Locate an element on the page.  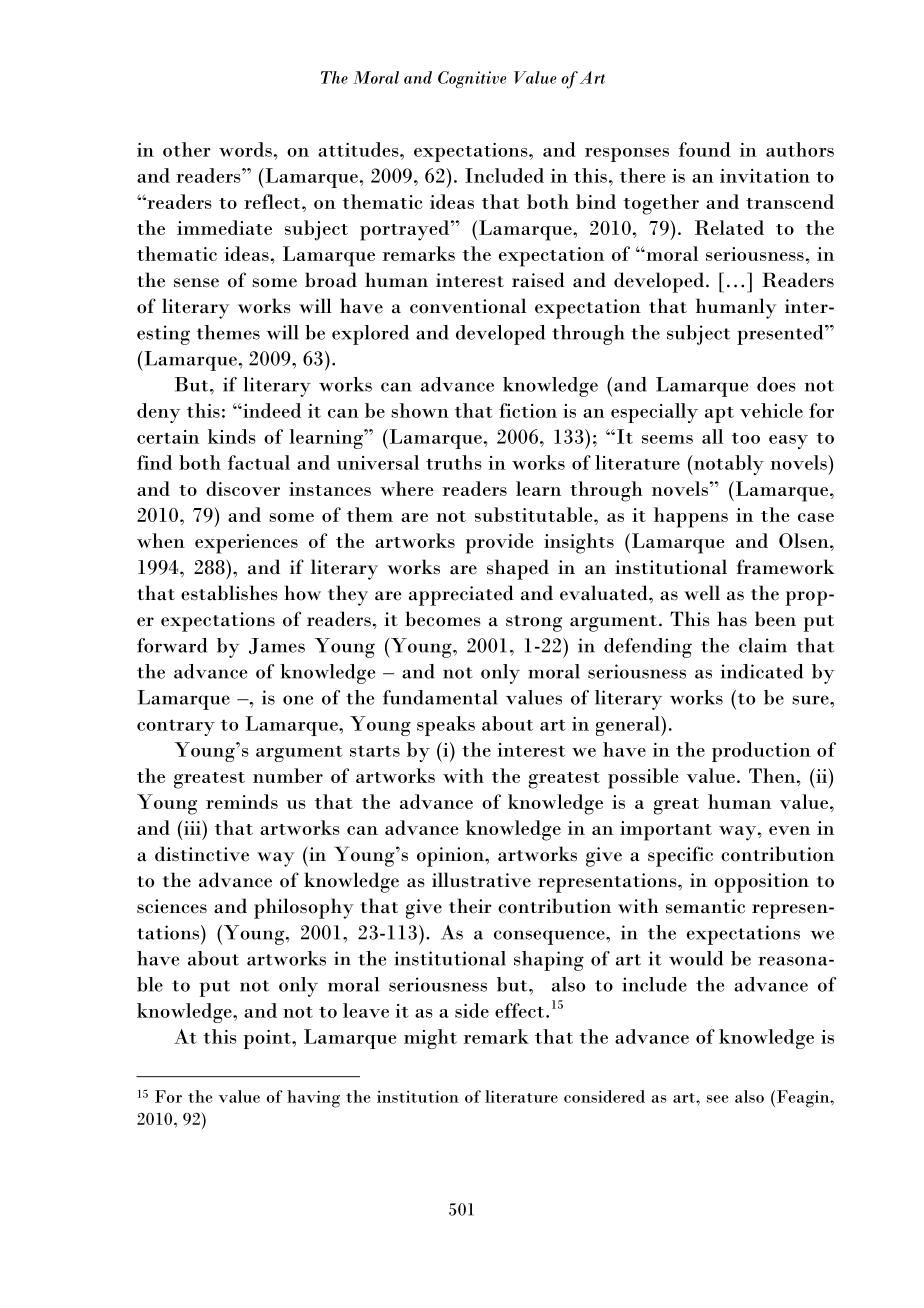
Cognitive is located at coordinates (472, 79).
